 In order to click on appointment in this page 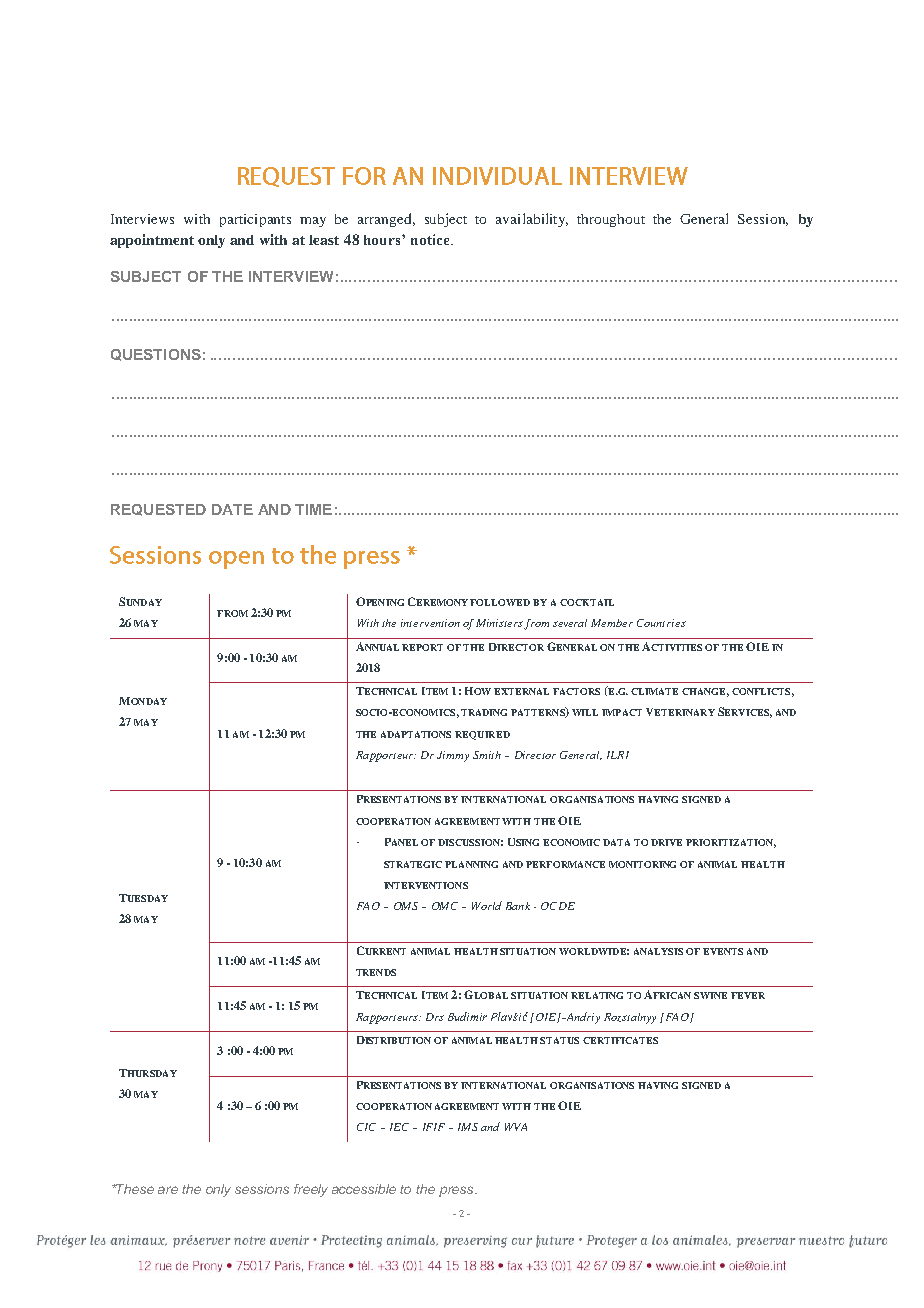, I will do `click(152, 241)`.
